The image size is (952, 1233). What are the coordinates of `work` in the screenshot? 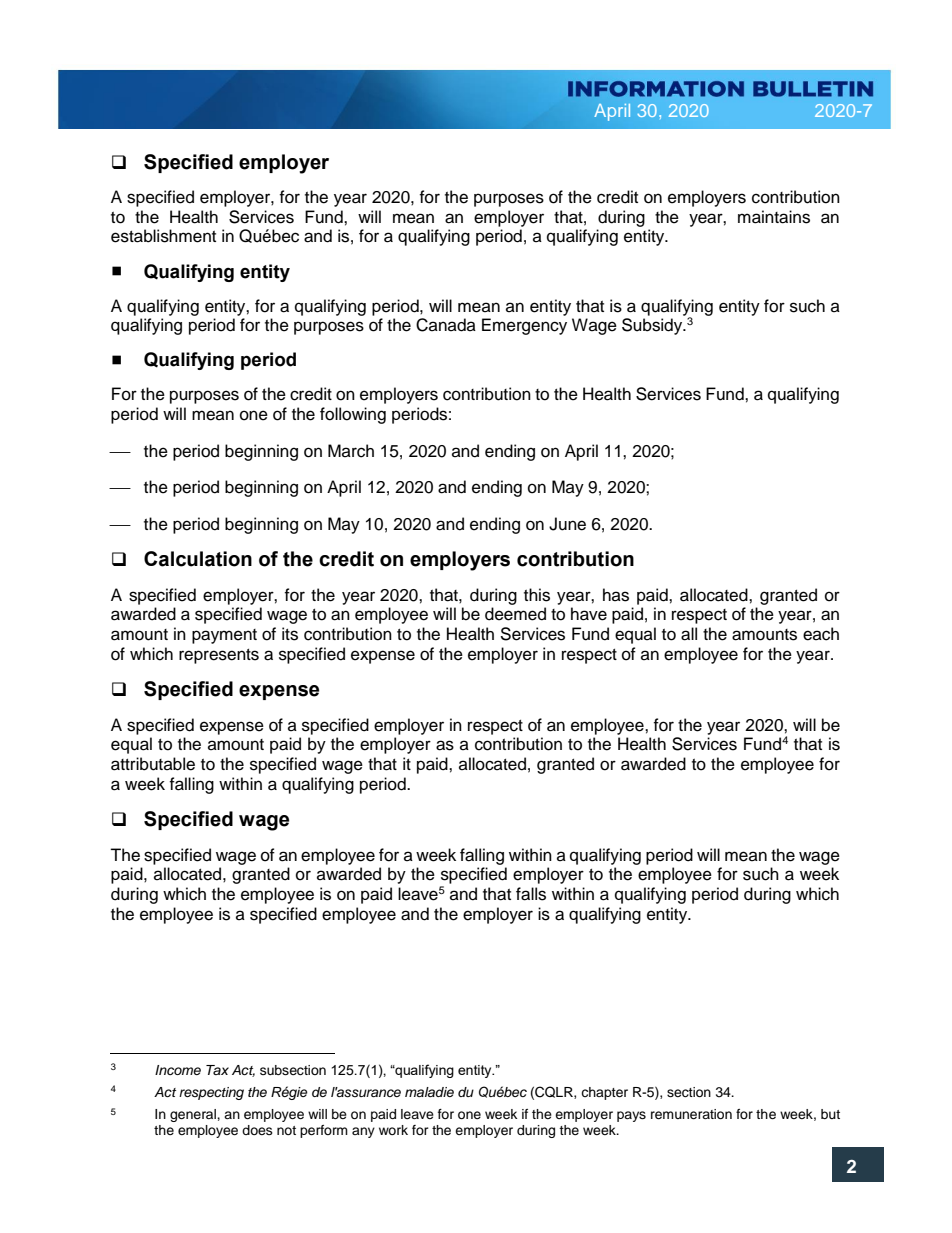 It's located at (393, 1130).
